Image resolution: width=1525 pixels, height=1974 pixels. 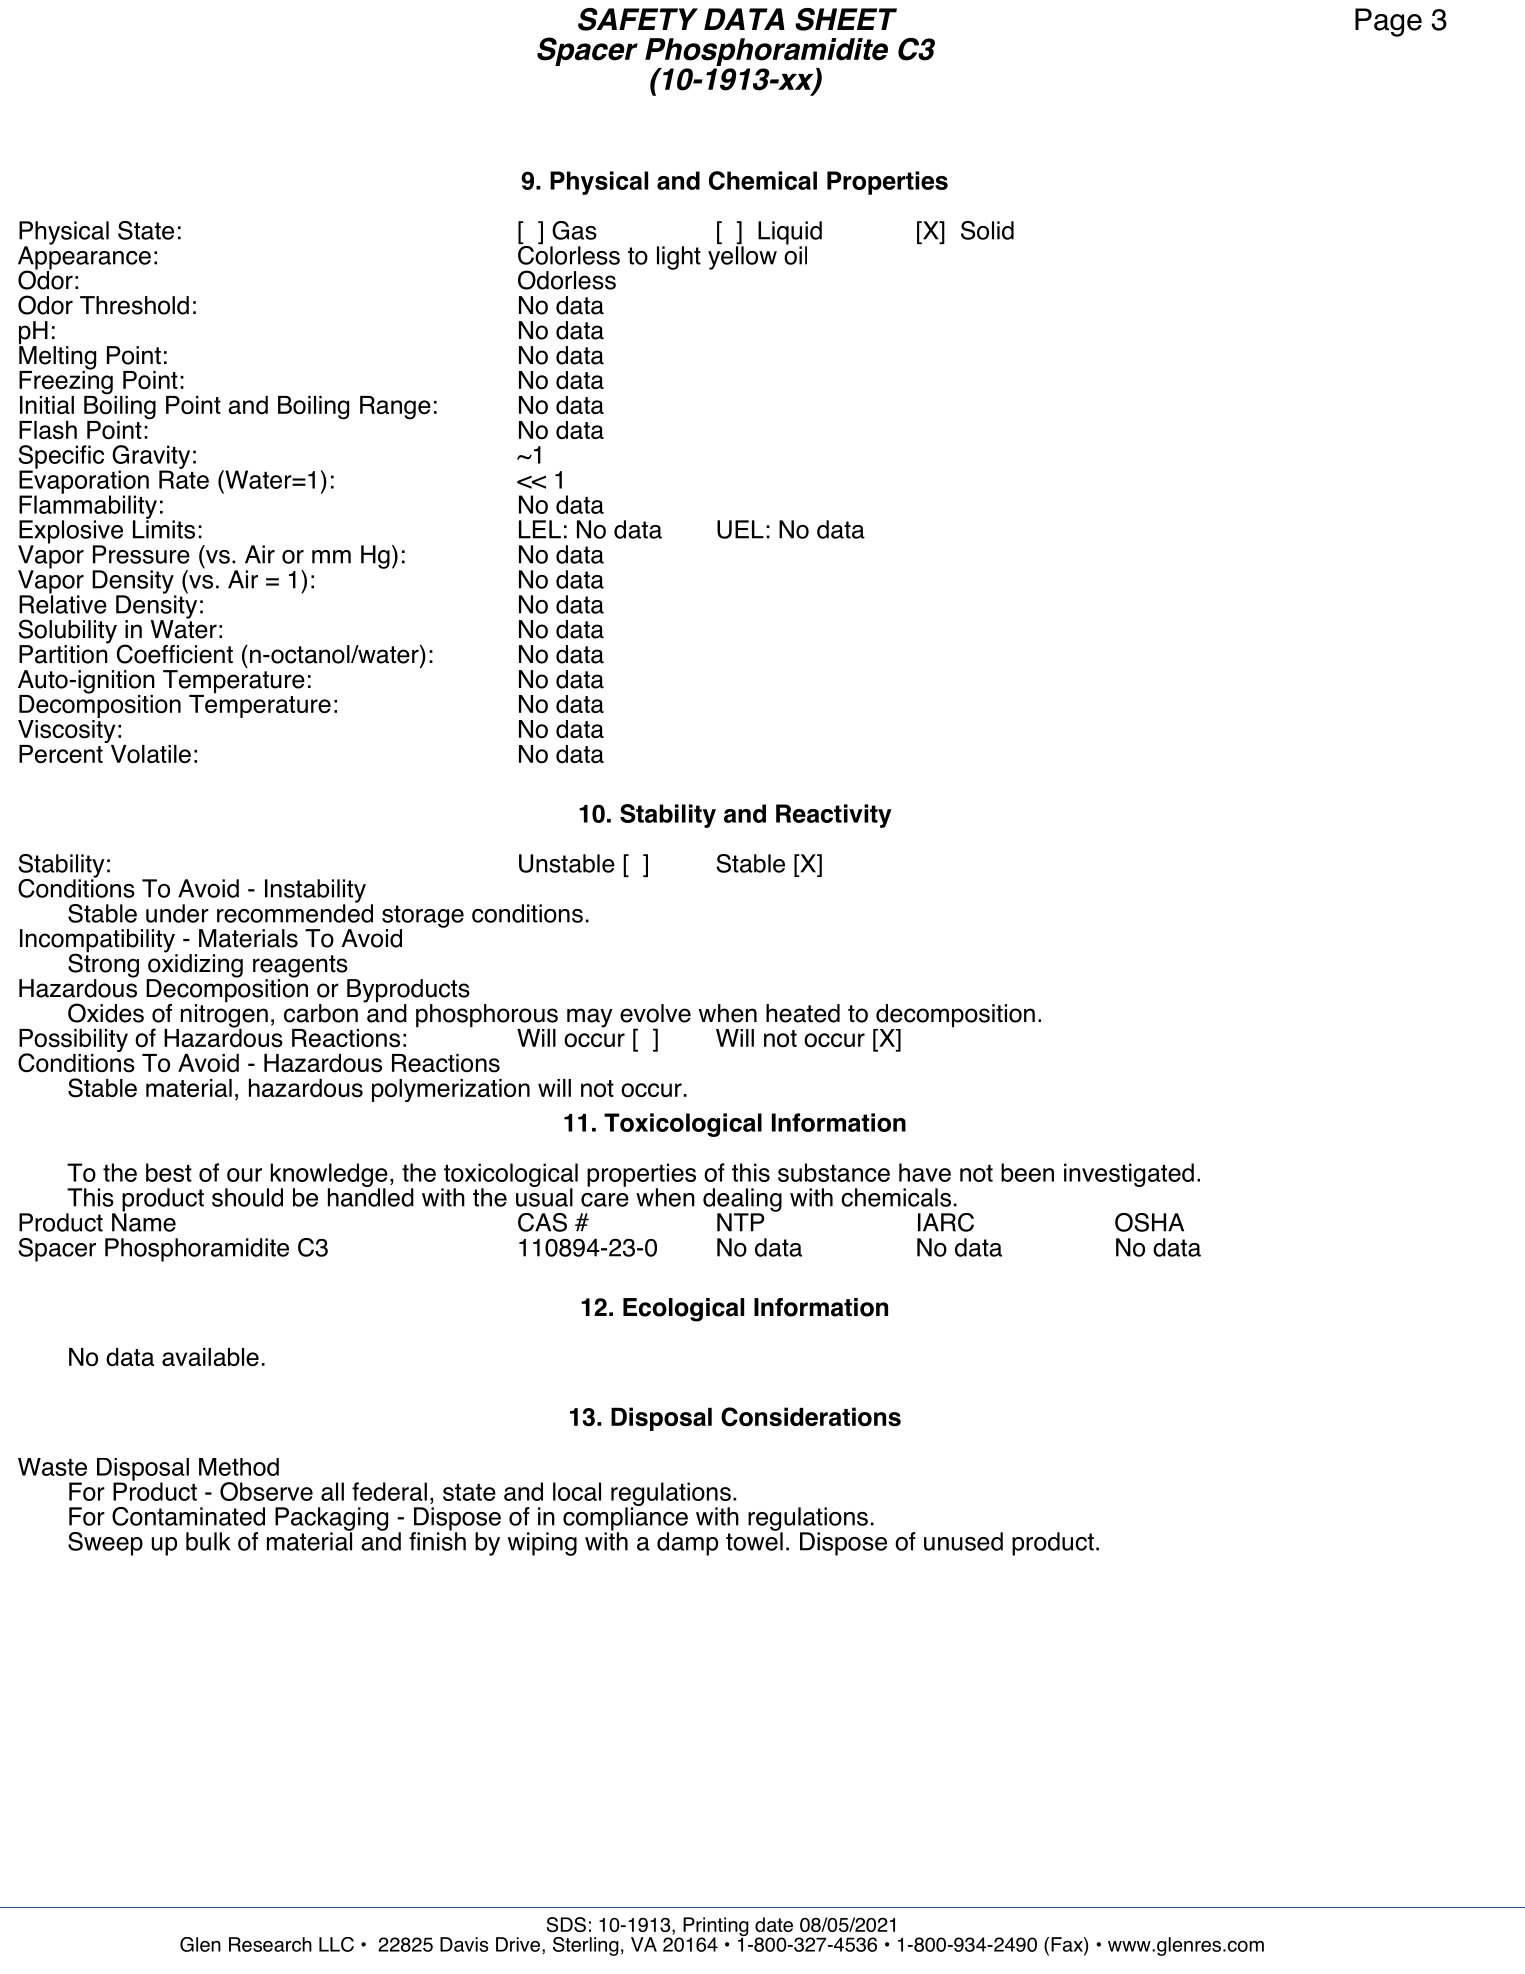 I want to click on Method, so click(x=239, y=1467).
